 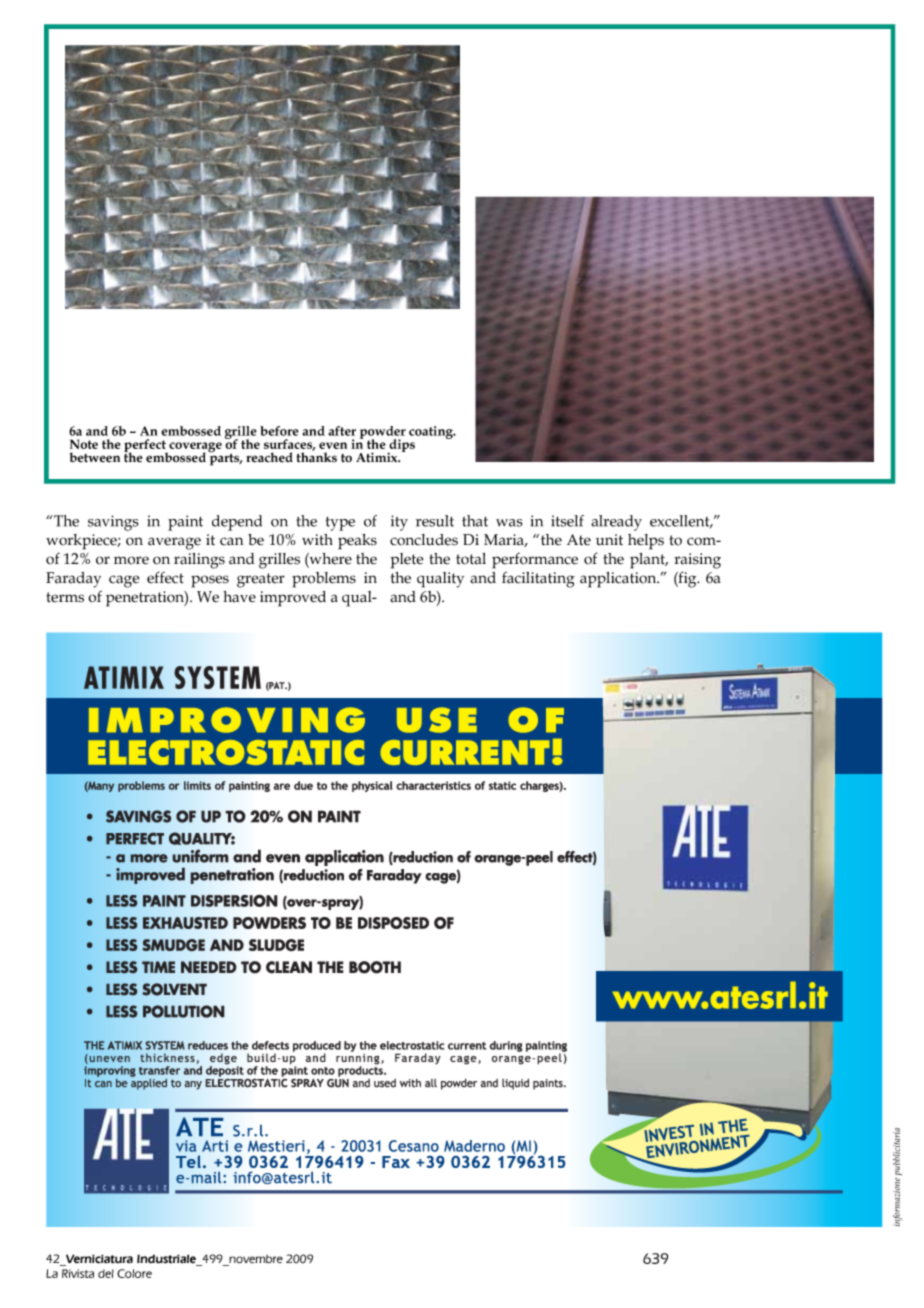 What do you see at coordinates (134, 1273) in the page?
I see `Colore` at bounding box center [134, 1273].
